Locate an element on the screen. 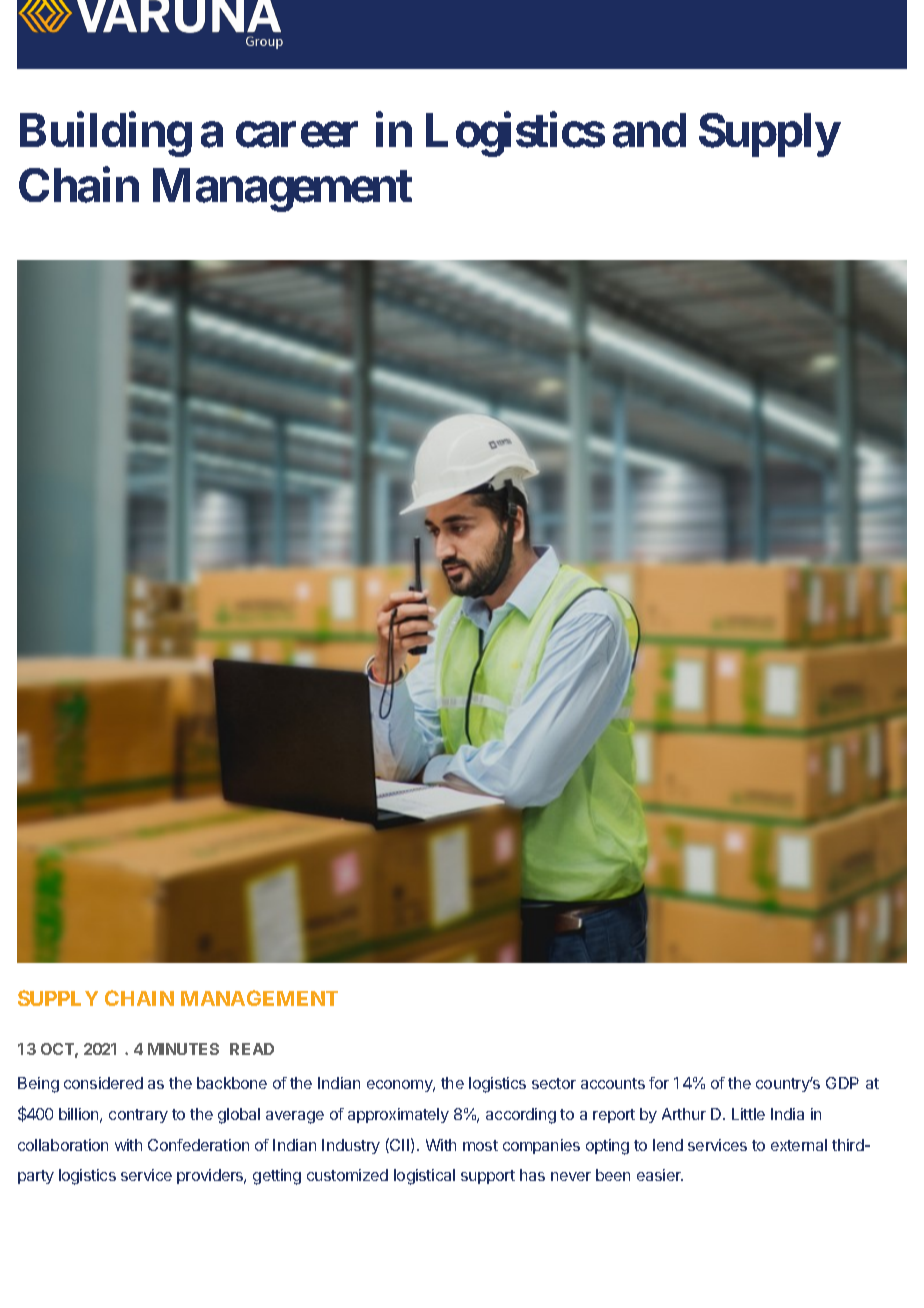 This screenshot has height=1308, width=924. most is located at coordinates (480, 1145).
